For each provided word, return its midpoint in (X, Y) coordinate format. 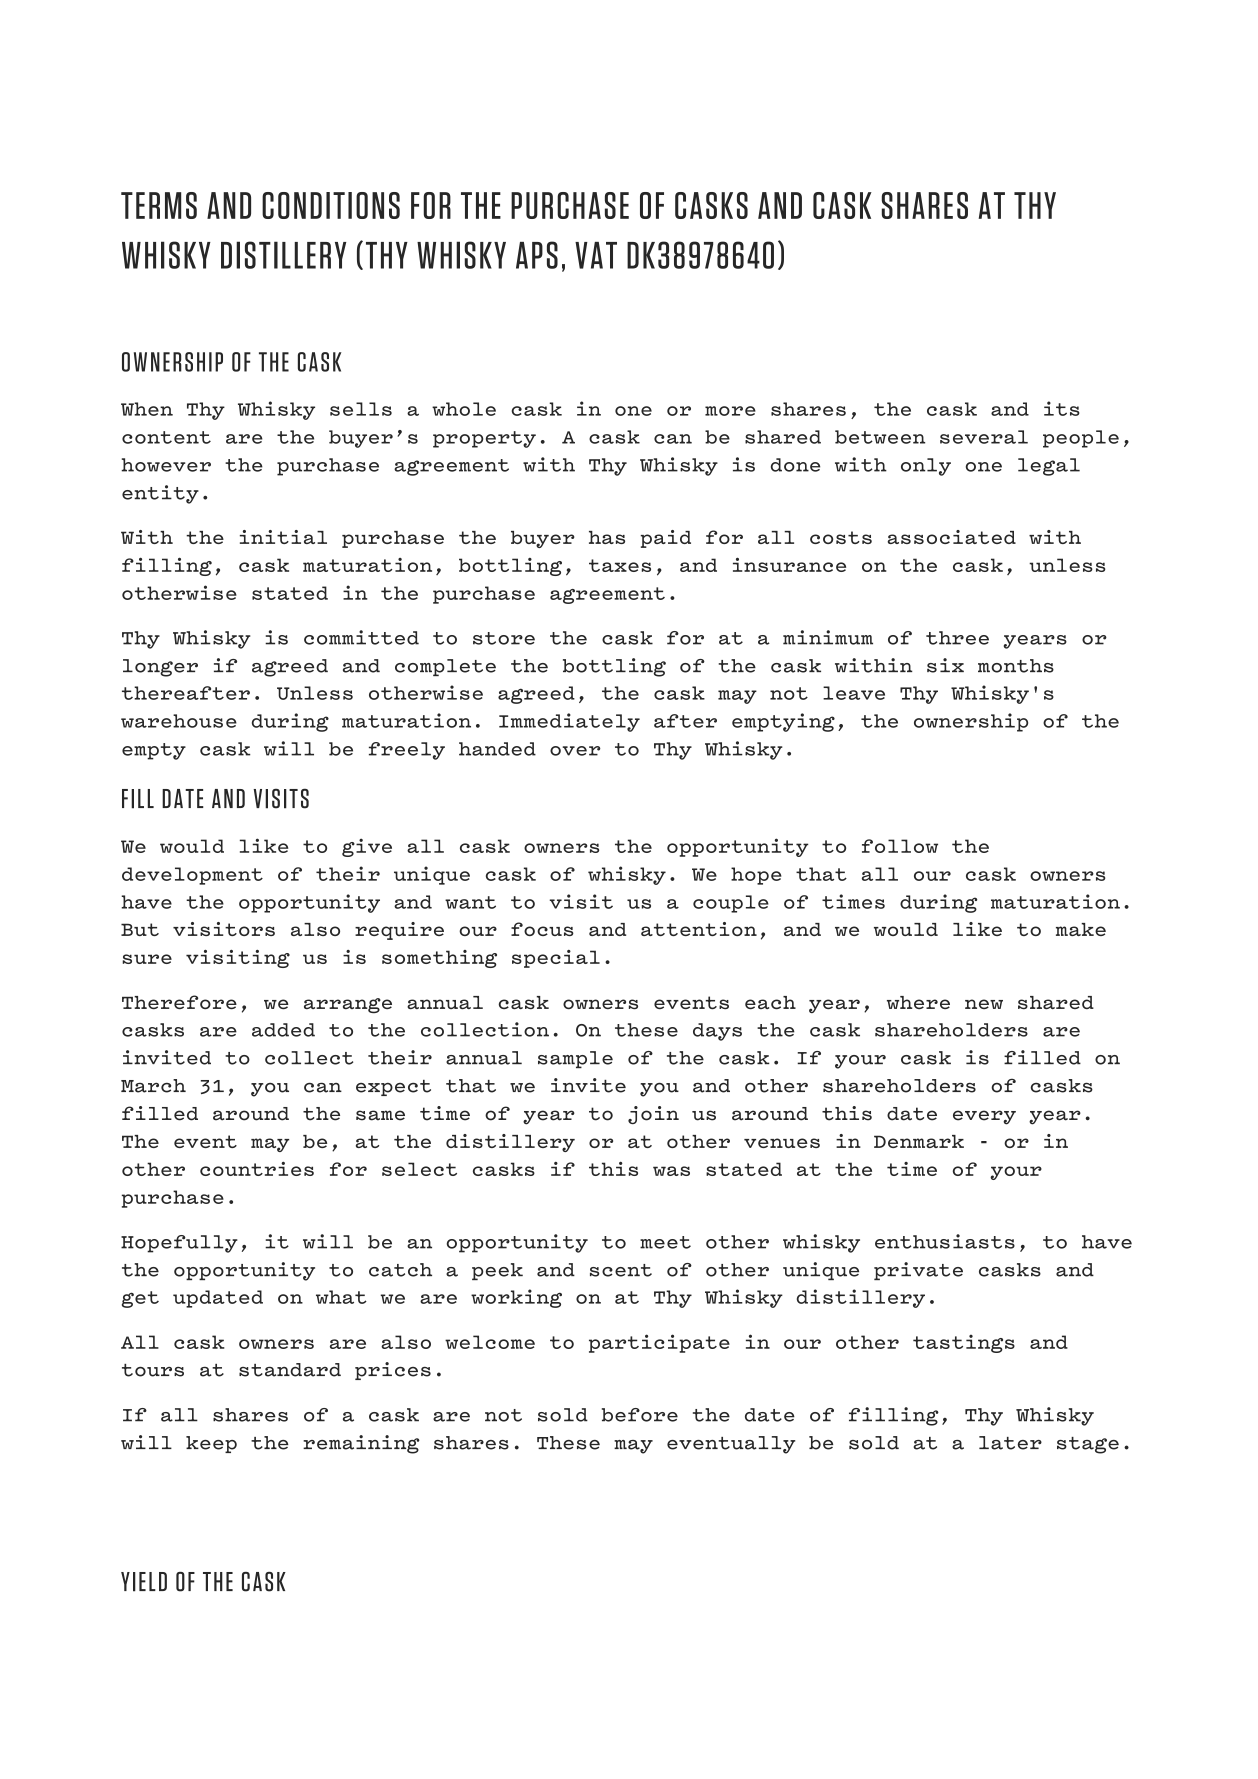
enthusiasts (945, 1241)
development (192, 876)
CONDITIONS (331, 205)
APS (537, 255)
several (984, 437)
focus (542, 929)
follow (900, 846)
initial (283, 537)
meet (665, 1242)
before (640, 1415)
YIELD (144, 1582)
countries (257, 1169)
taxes (620, 565)
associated (952, 537)
